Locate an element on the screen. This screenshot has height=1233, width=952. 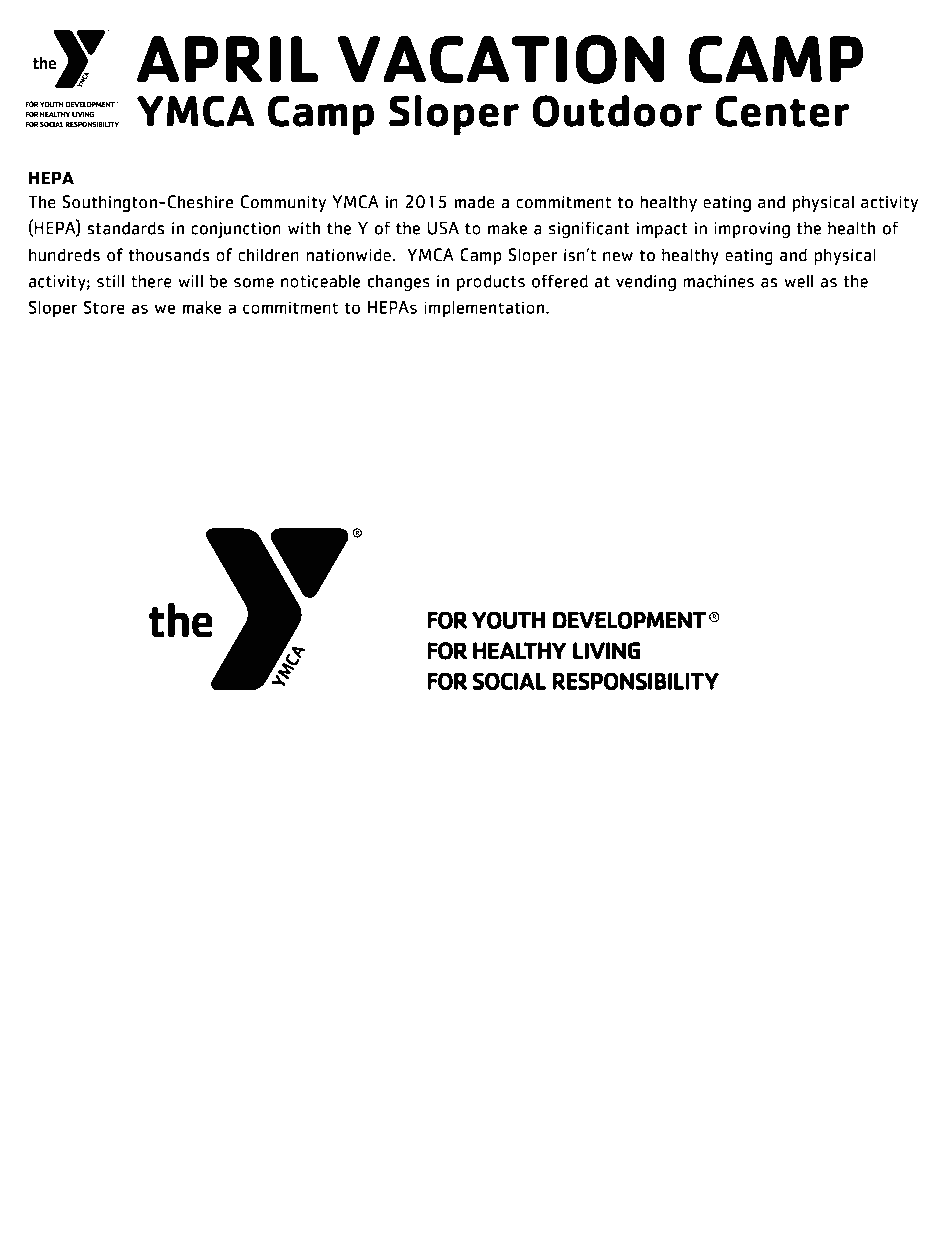
with is located at coordinates (304, 228).
